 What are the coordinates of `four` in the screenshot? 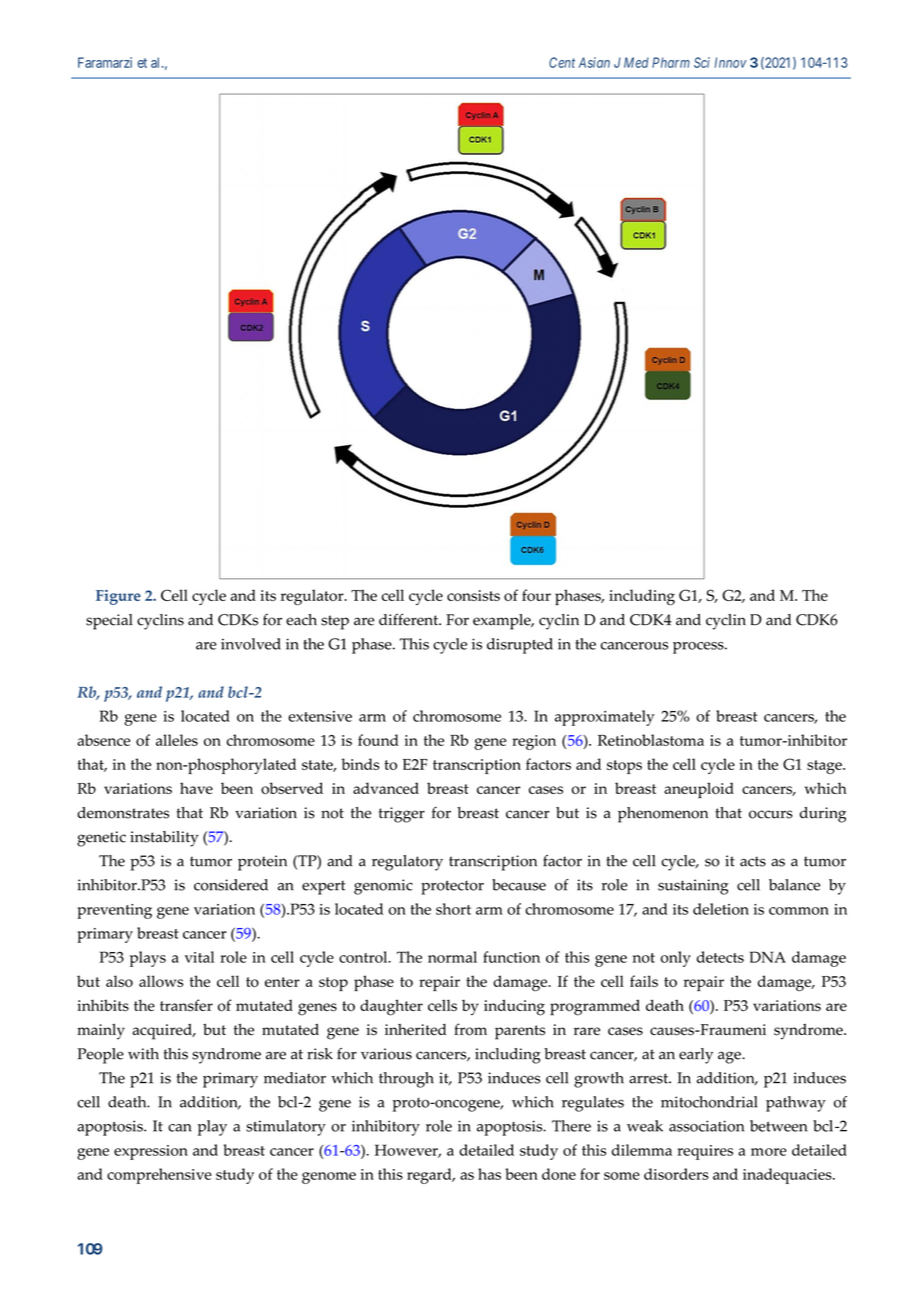 It's located at (536, 595).
